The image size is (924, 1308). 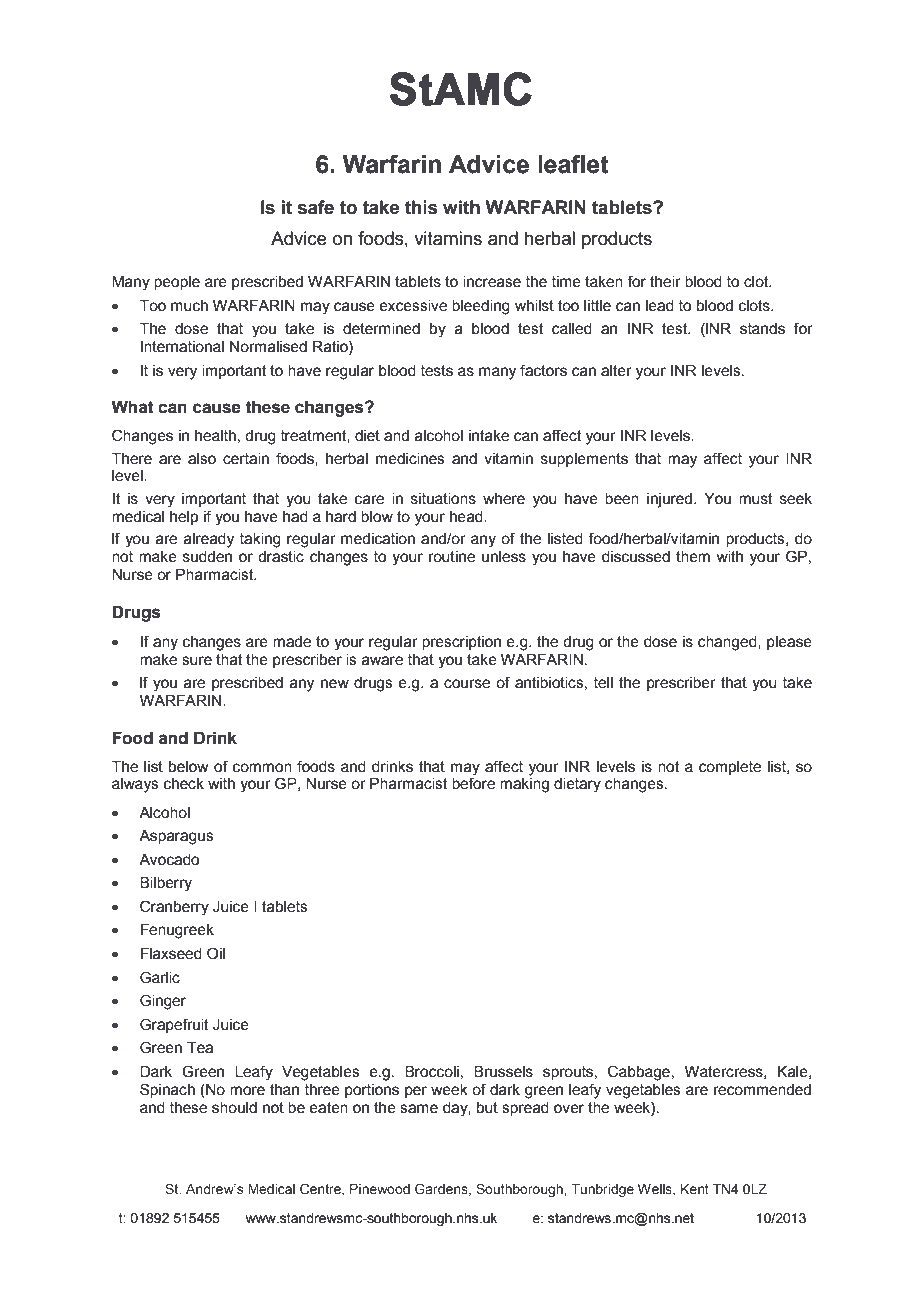 I want to click on already, so click(x=209, y=540).
